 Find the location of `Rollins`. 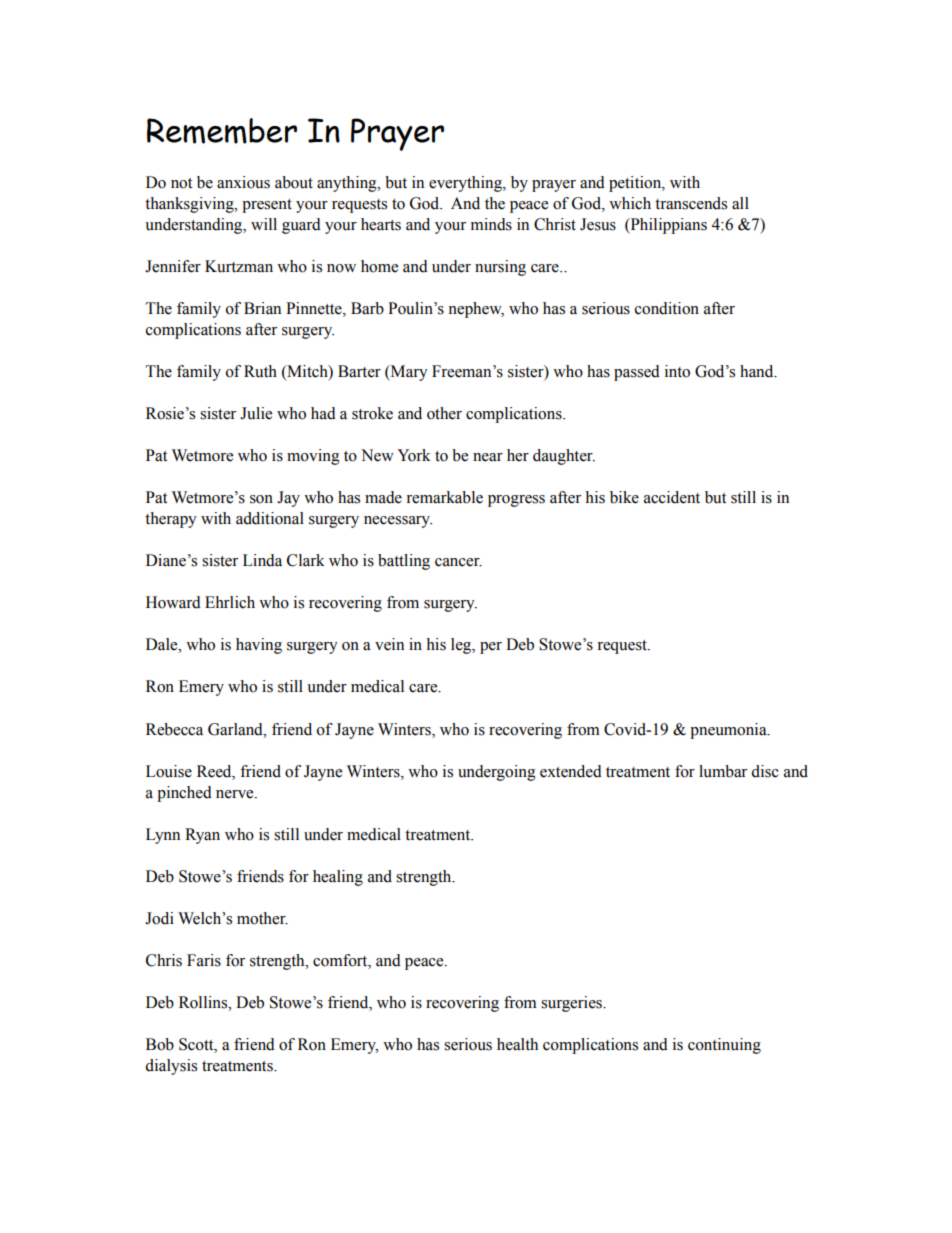

Rollins is located at coordinates (204, 1002).
